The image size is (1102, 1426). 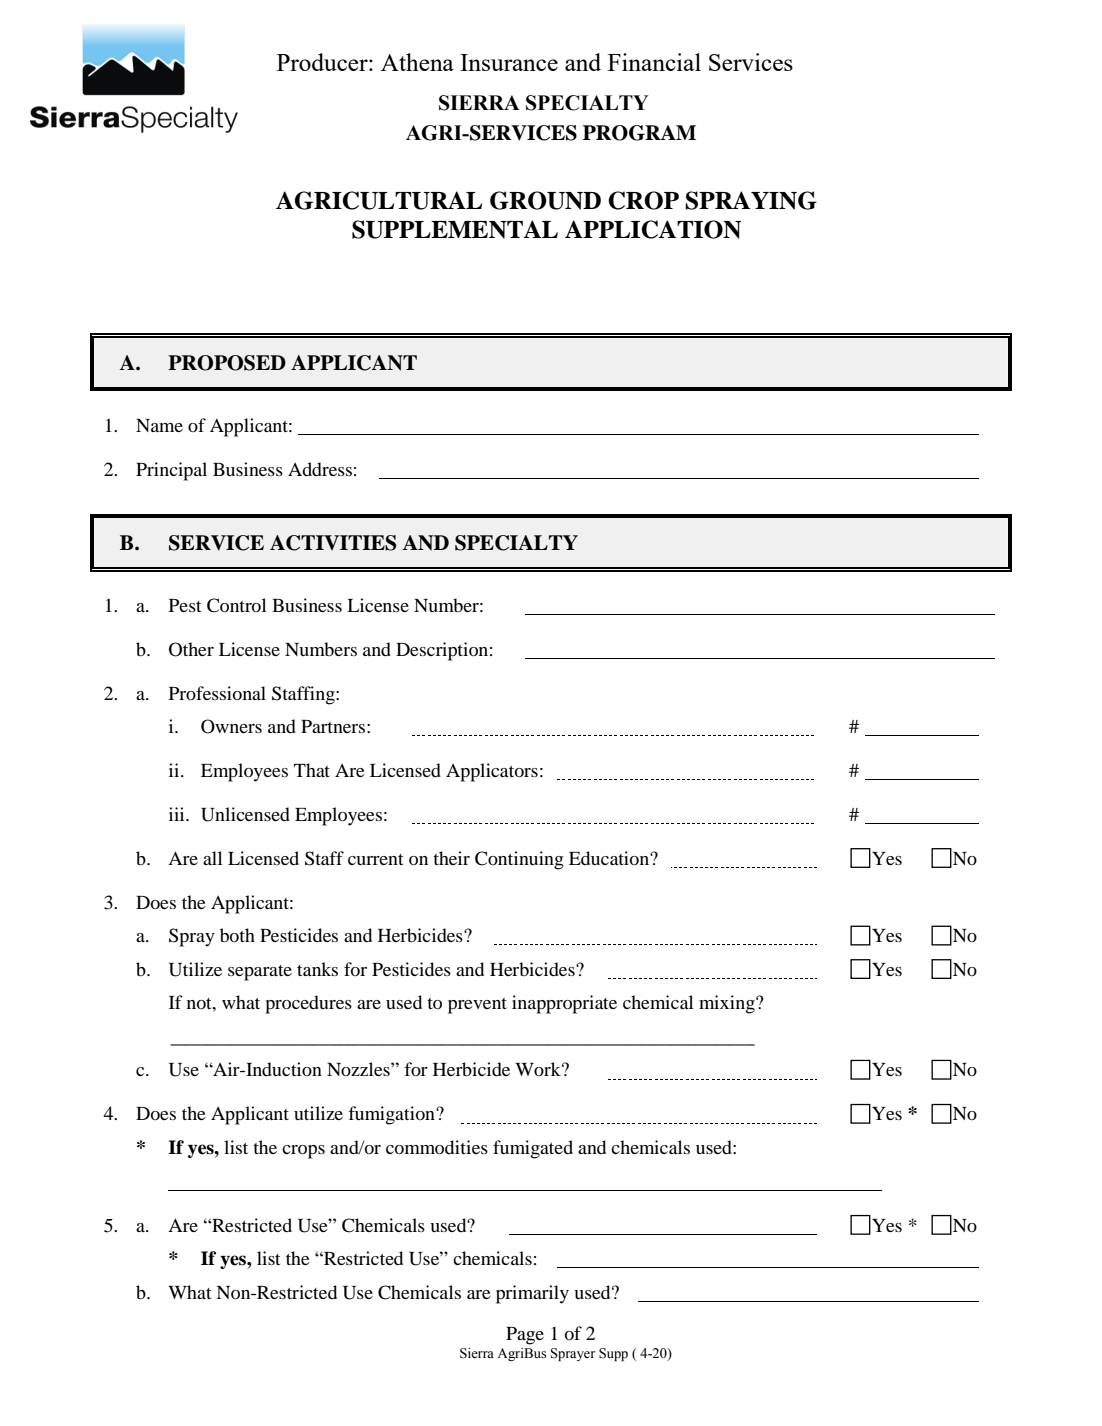 I want to click on Athena, so click(x=417, y=62).
